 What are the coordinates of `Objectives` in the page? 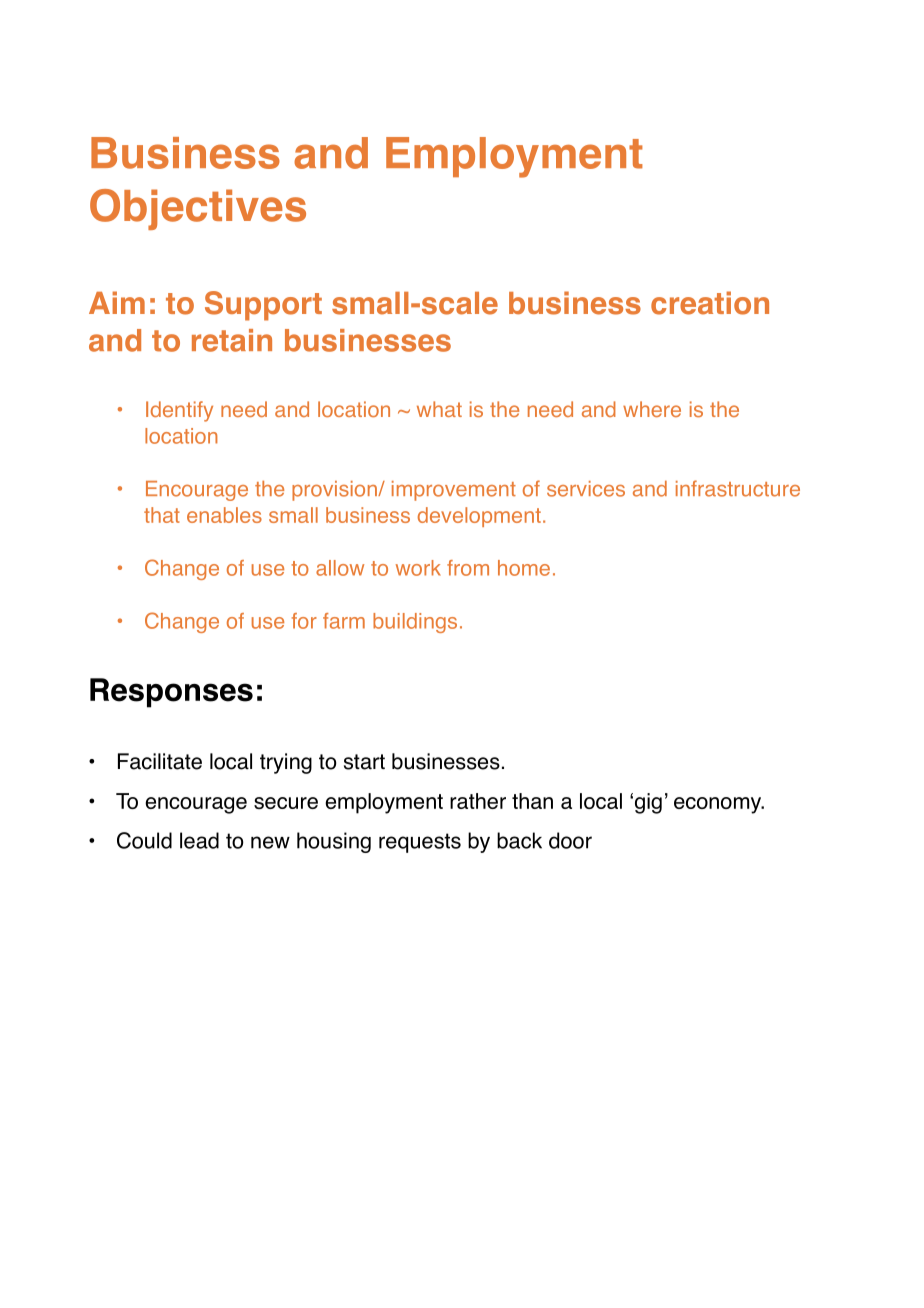 It's located at (198, 209).
